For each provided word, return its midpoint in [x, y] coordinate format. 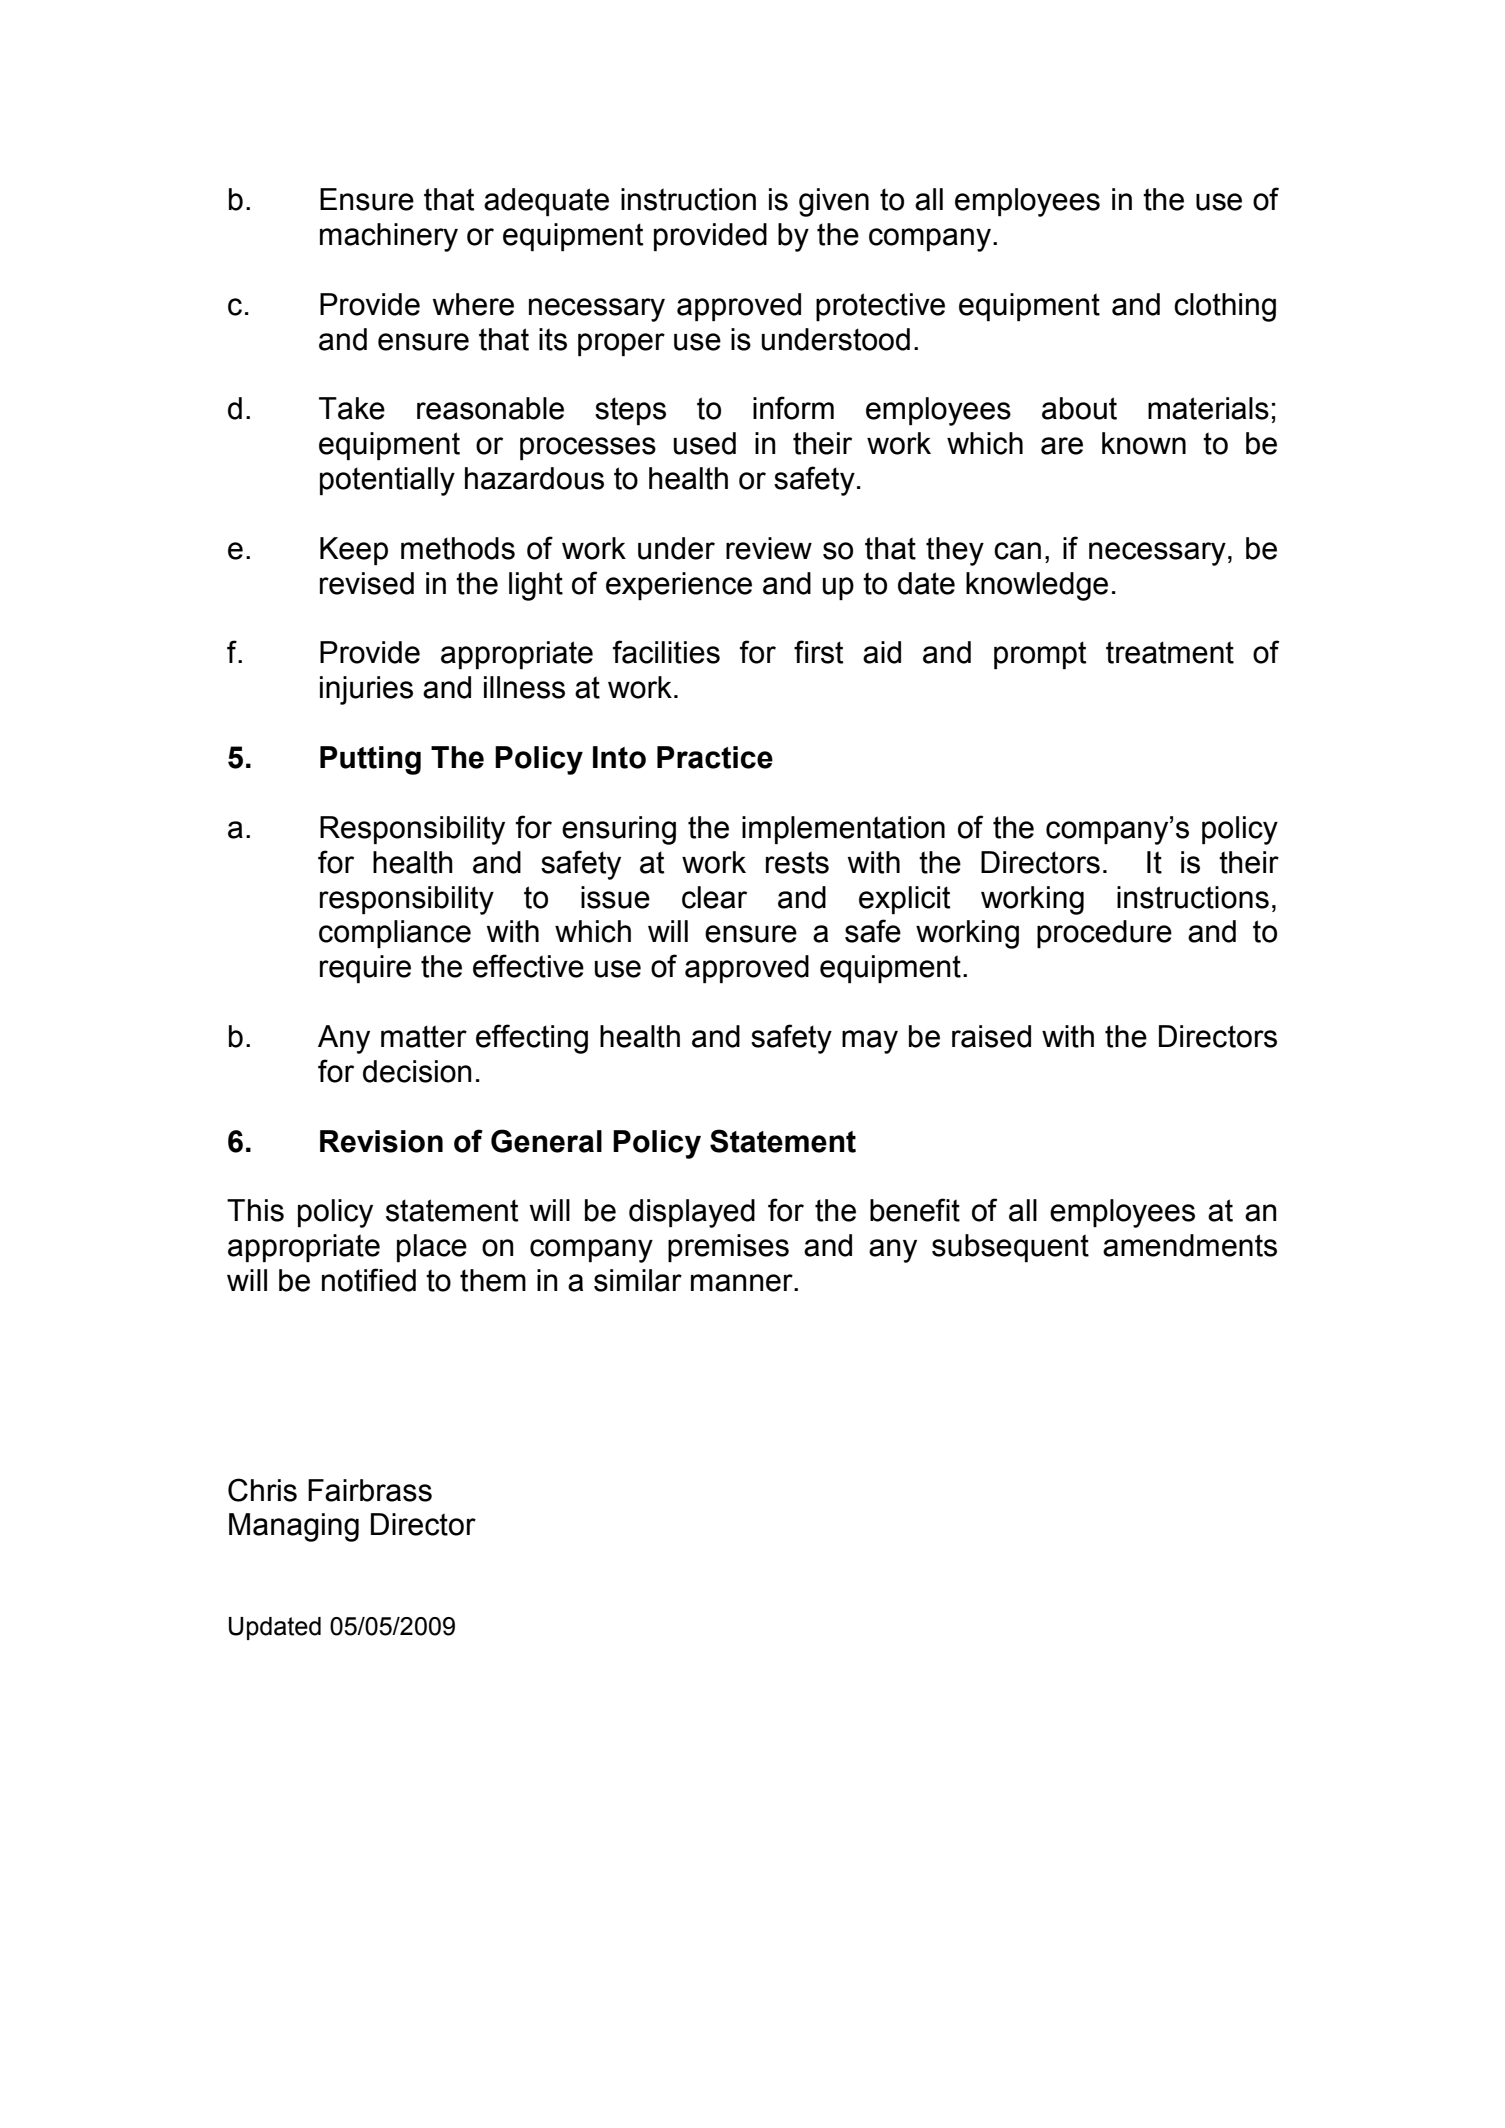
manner [743, 1283]
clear [714, 897]
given [834, 202]
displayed [692, 1213]
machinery [389, 237]
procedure [1104, 934]
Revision [381, 1141]
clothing [1225, 307]
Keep [354, 551]
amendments [1190, 1245]
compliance [395, 934]
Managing [294, 1527]
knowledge [1037, 586]
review [769, 548]
